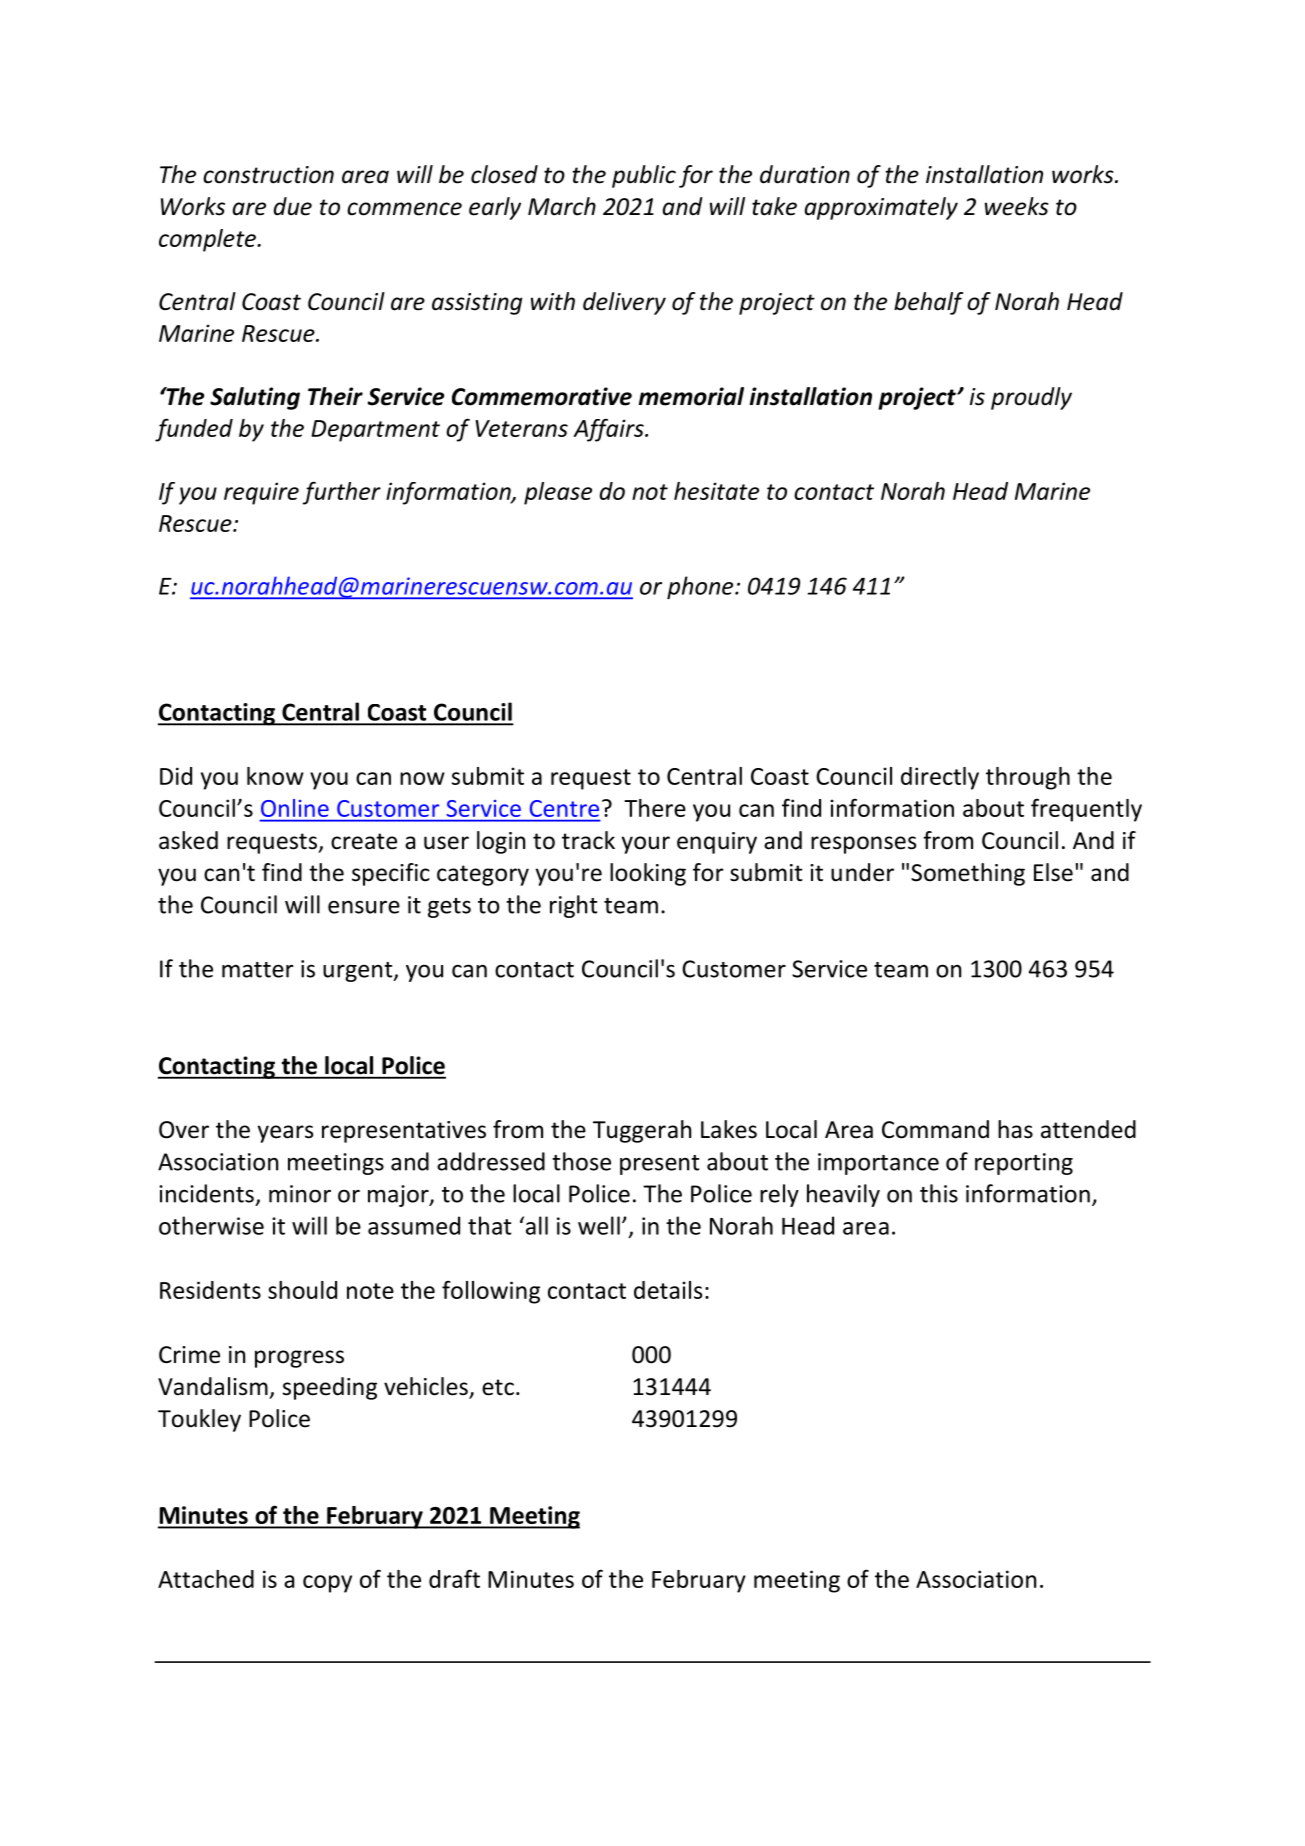  What do you see at coordinates (327, 1584) in the screenshot?
I see `copy` at bounding box center [327, 1584].
